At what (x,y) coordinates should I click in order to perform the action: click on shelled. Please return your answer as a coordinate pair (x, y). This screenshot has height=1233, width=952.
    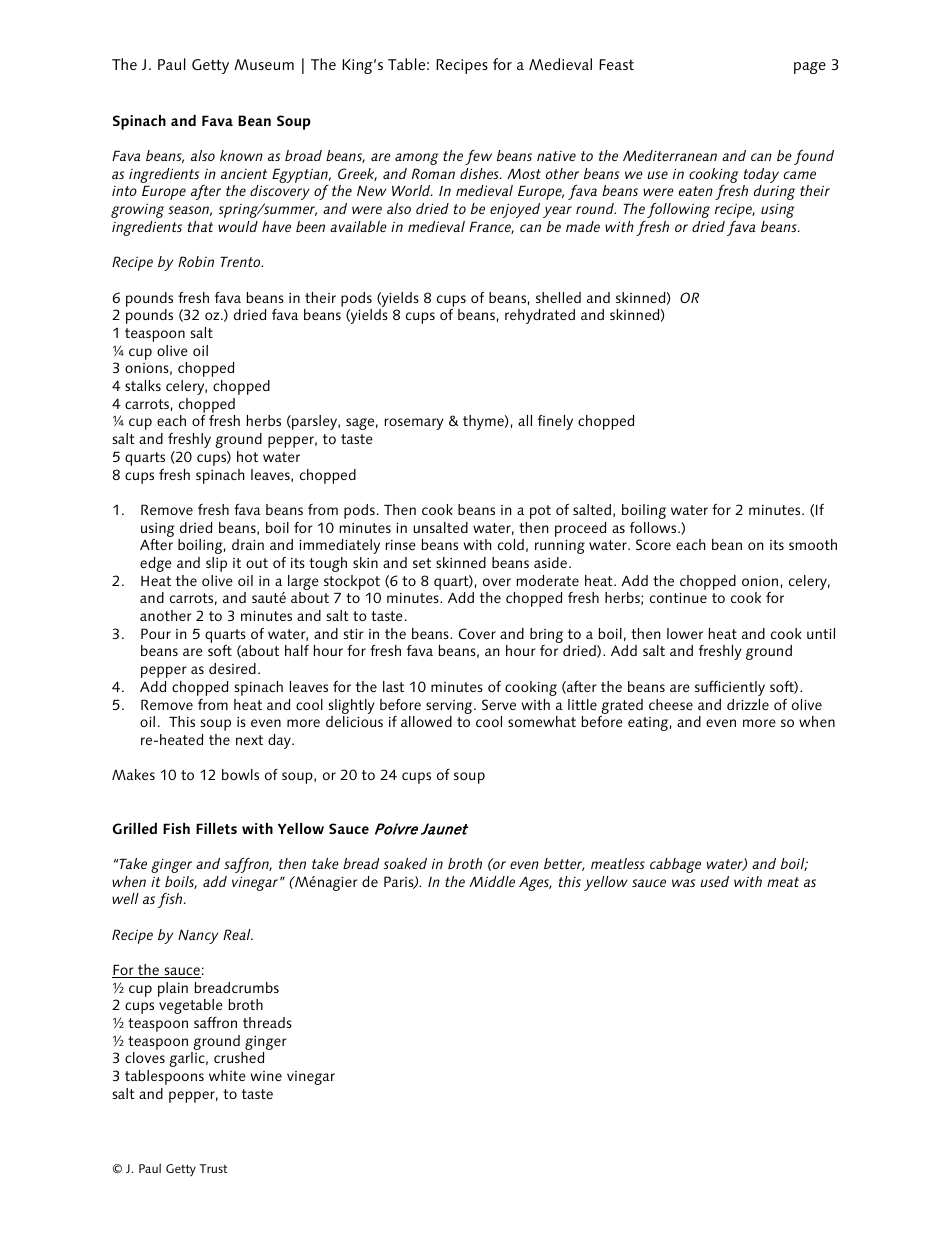
    Looking at the image, I should click on (558, 297).
